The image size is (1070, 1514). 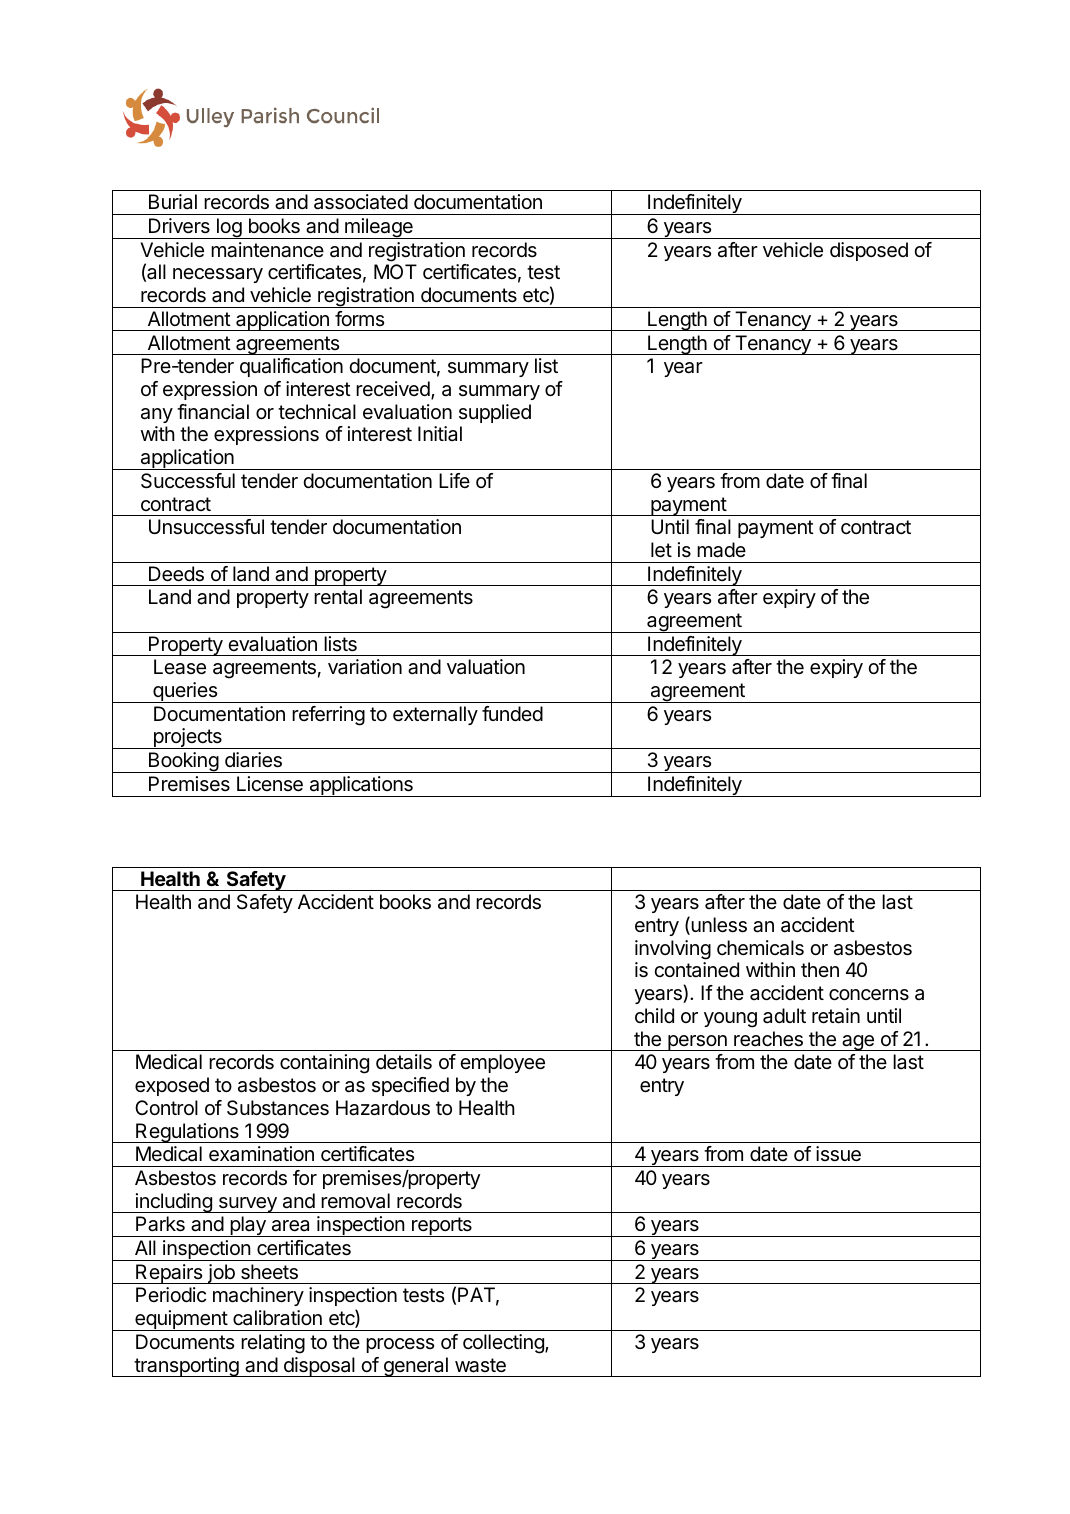 I want to click on employee, so click(x=502, y=1063).
